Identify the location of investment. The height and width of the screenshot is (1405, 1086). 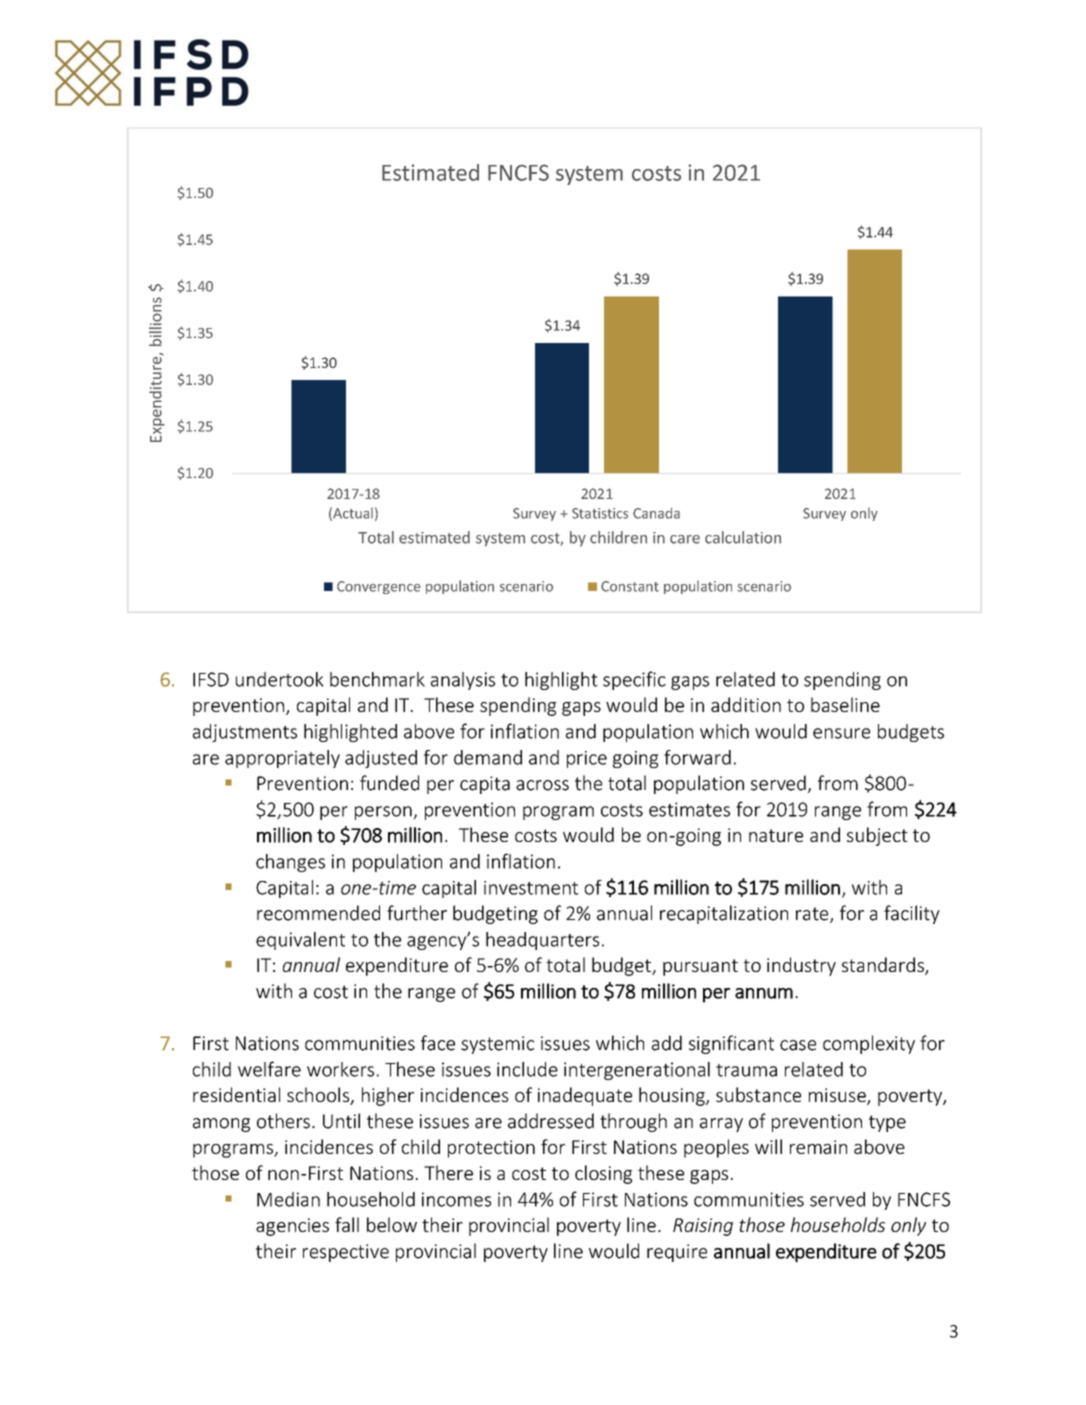
(531, 888).
